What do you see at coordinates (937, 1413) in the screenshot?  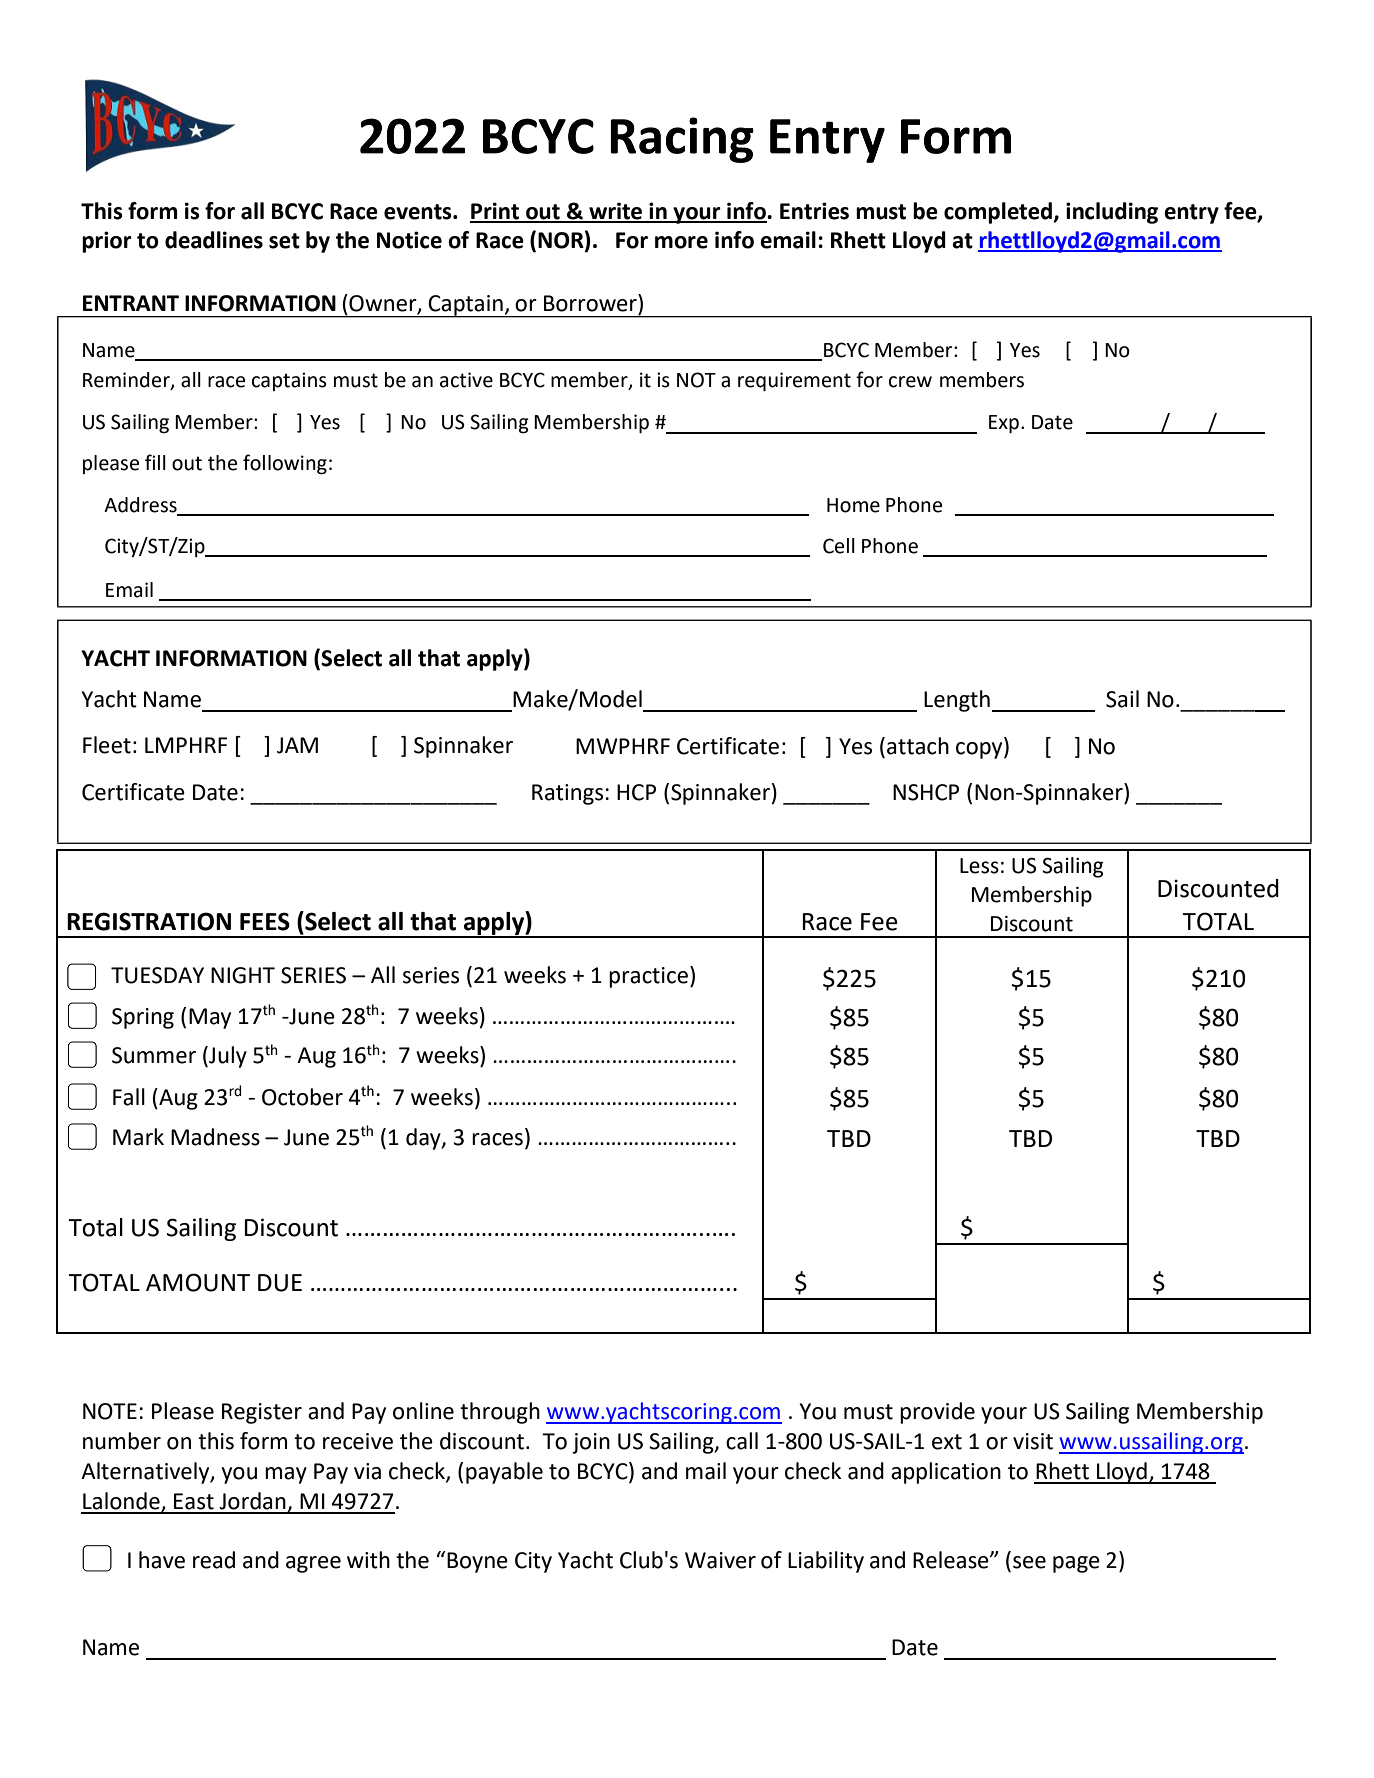 I see `provide` at bounding box center [937, 1413].
